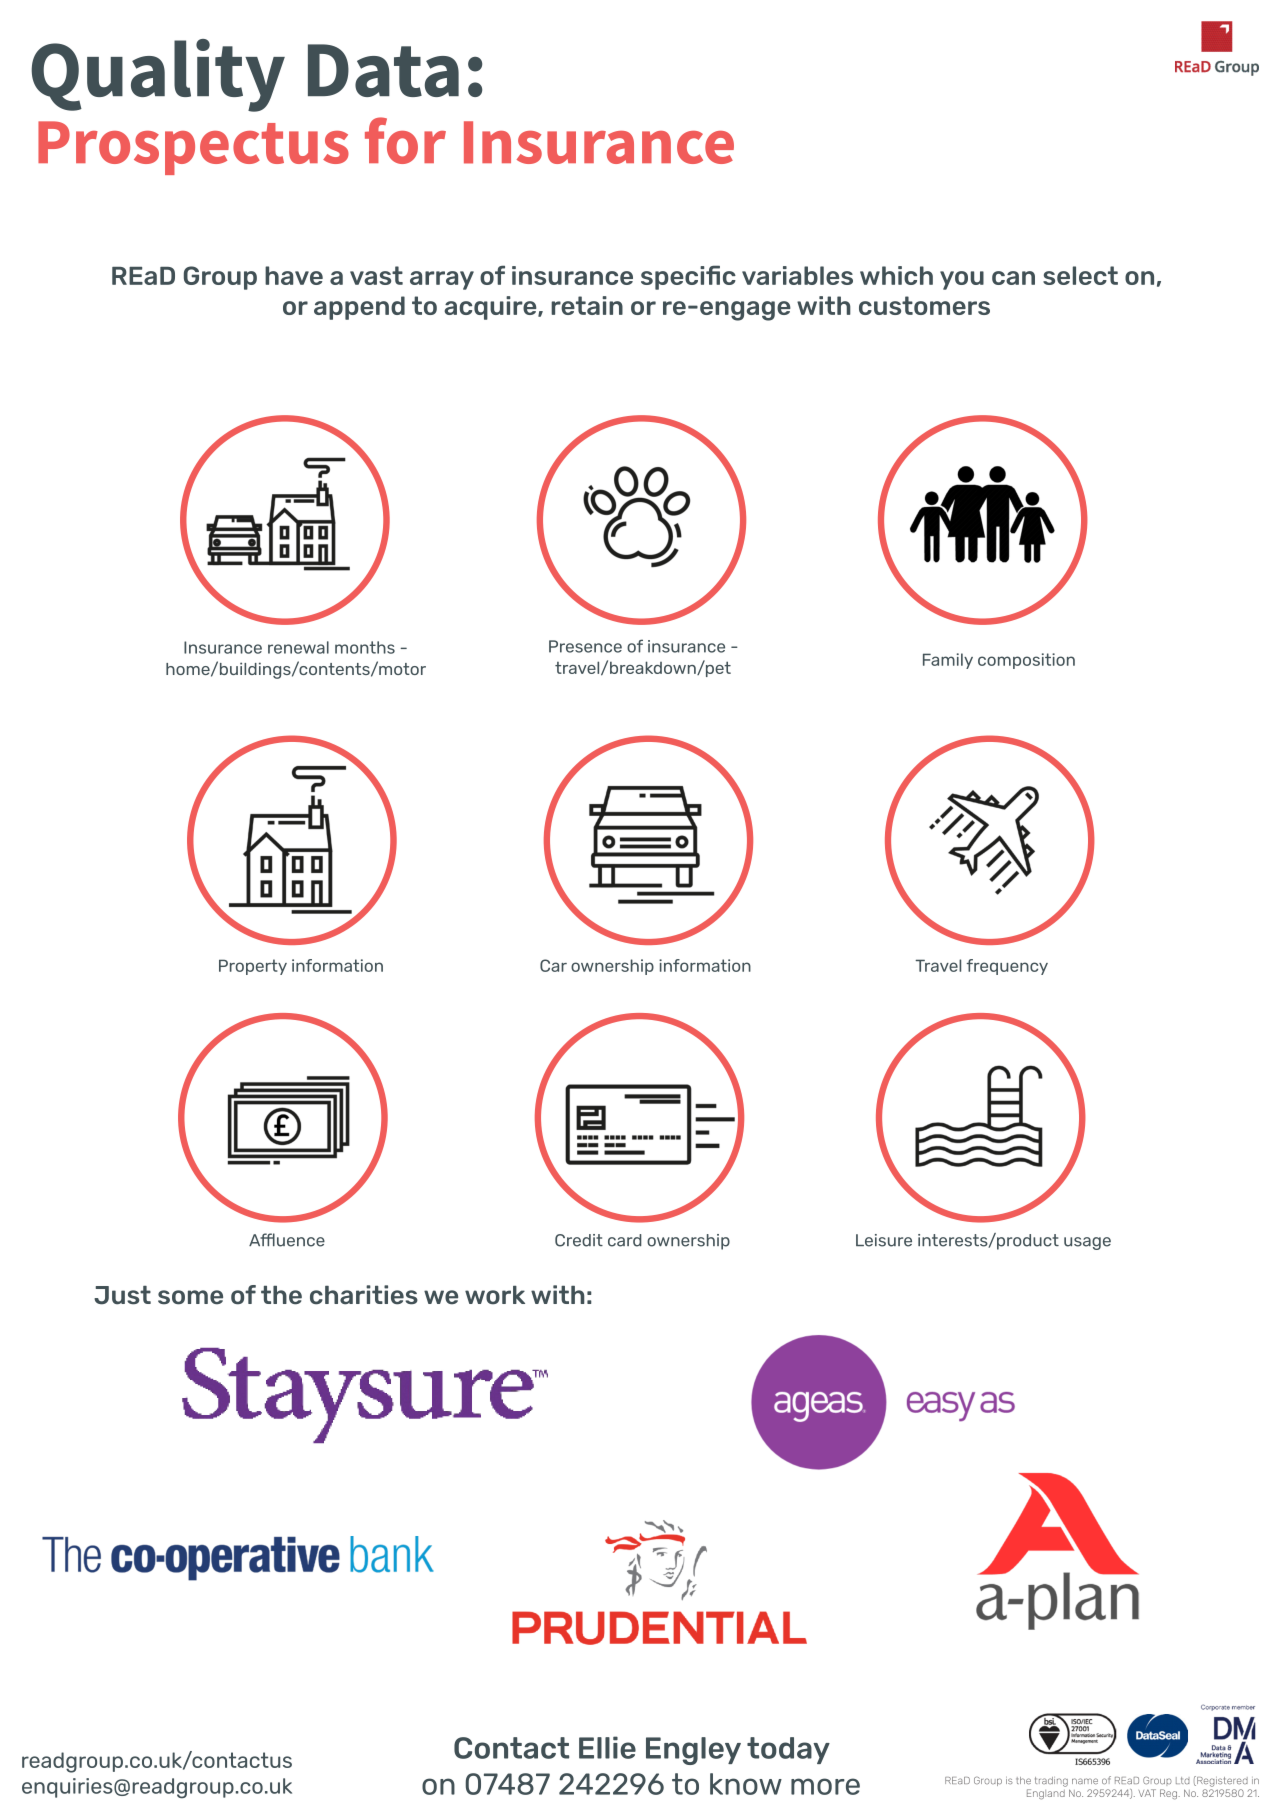 This screenshot has height=1808, width=1278. Describe the element at coordinates (585, 646) in the screenshot. I see `Presence` at that location.
